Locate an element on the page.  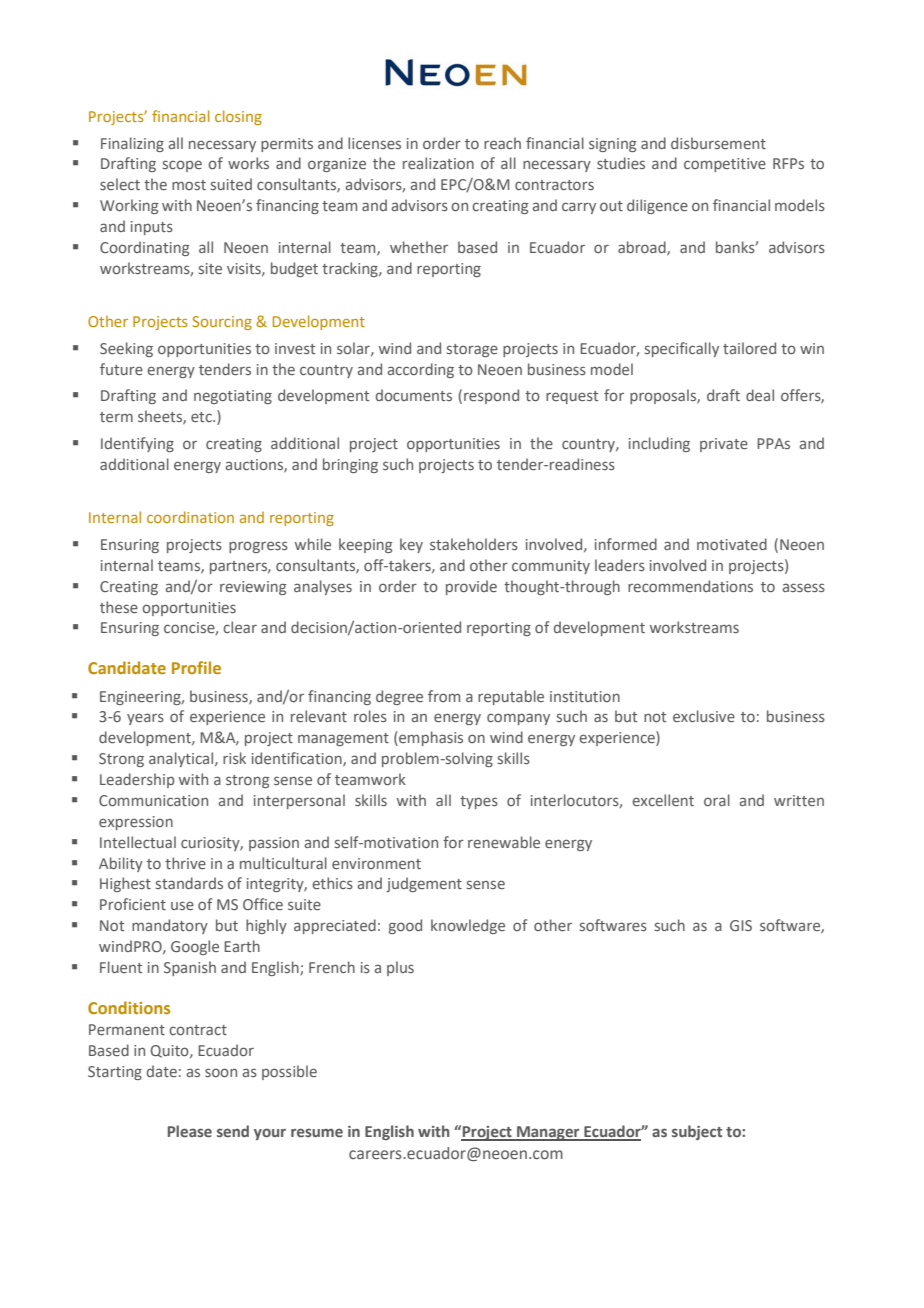
scope is located at coordinates (182, 166).
